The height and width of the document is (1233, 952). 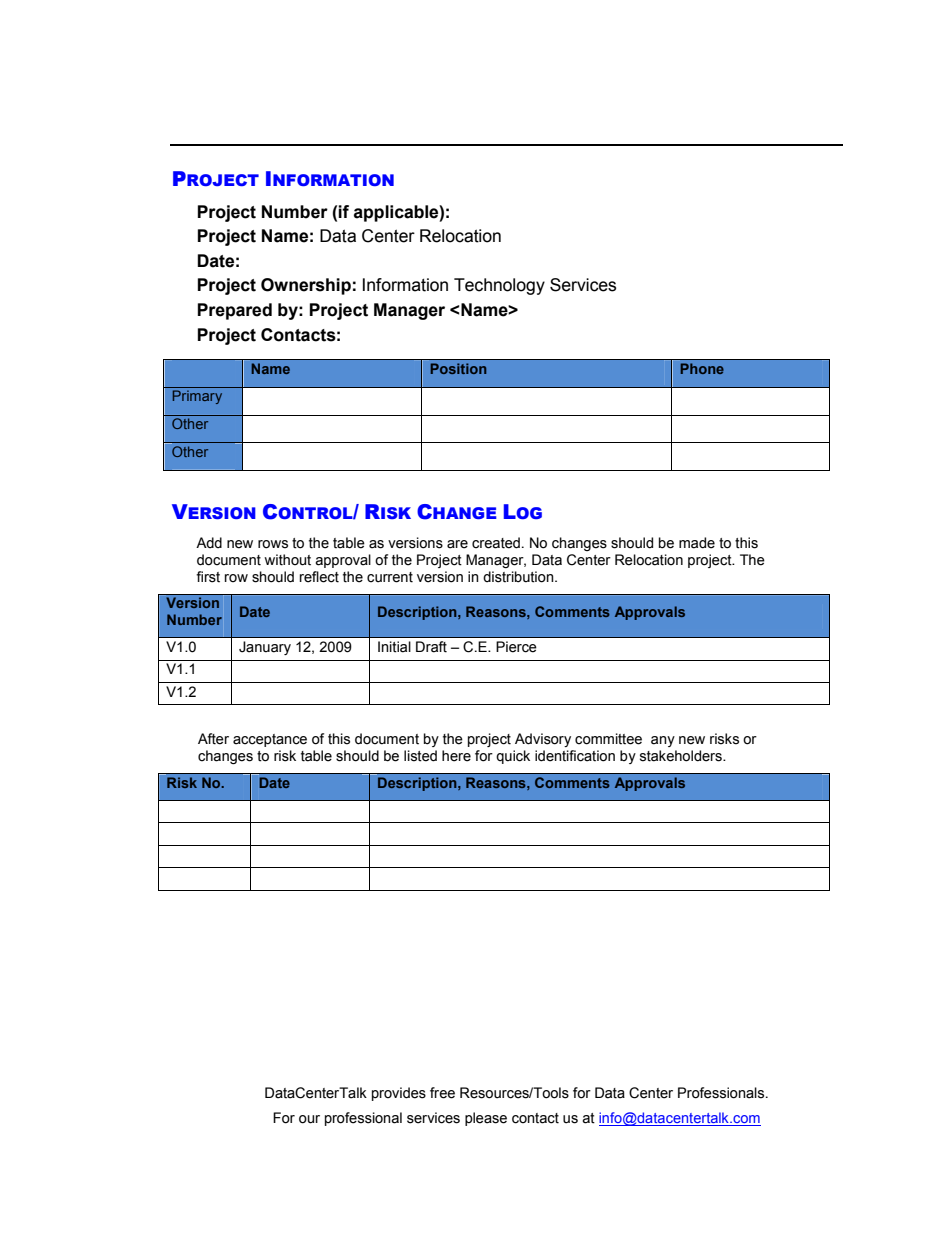 What do you see at coordinates (399, 1094) in the document?
I see `provides` at bounding box center [399, 1094].
